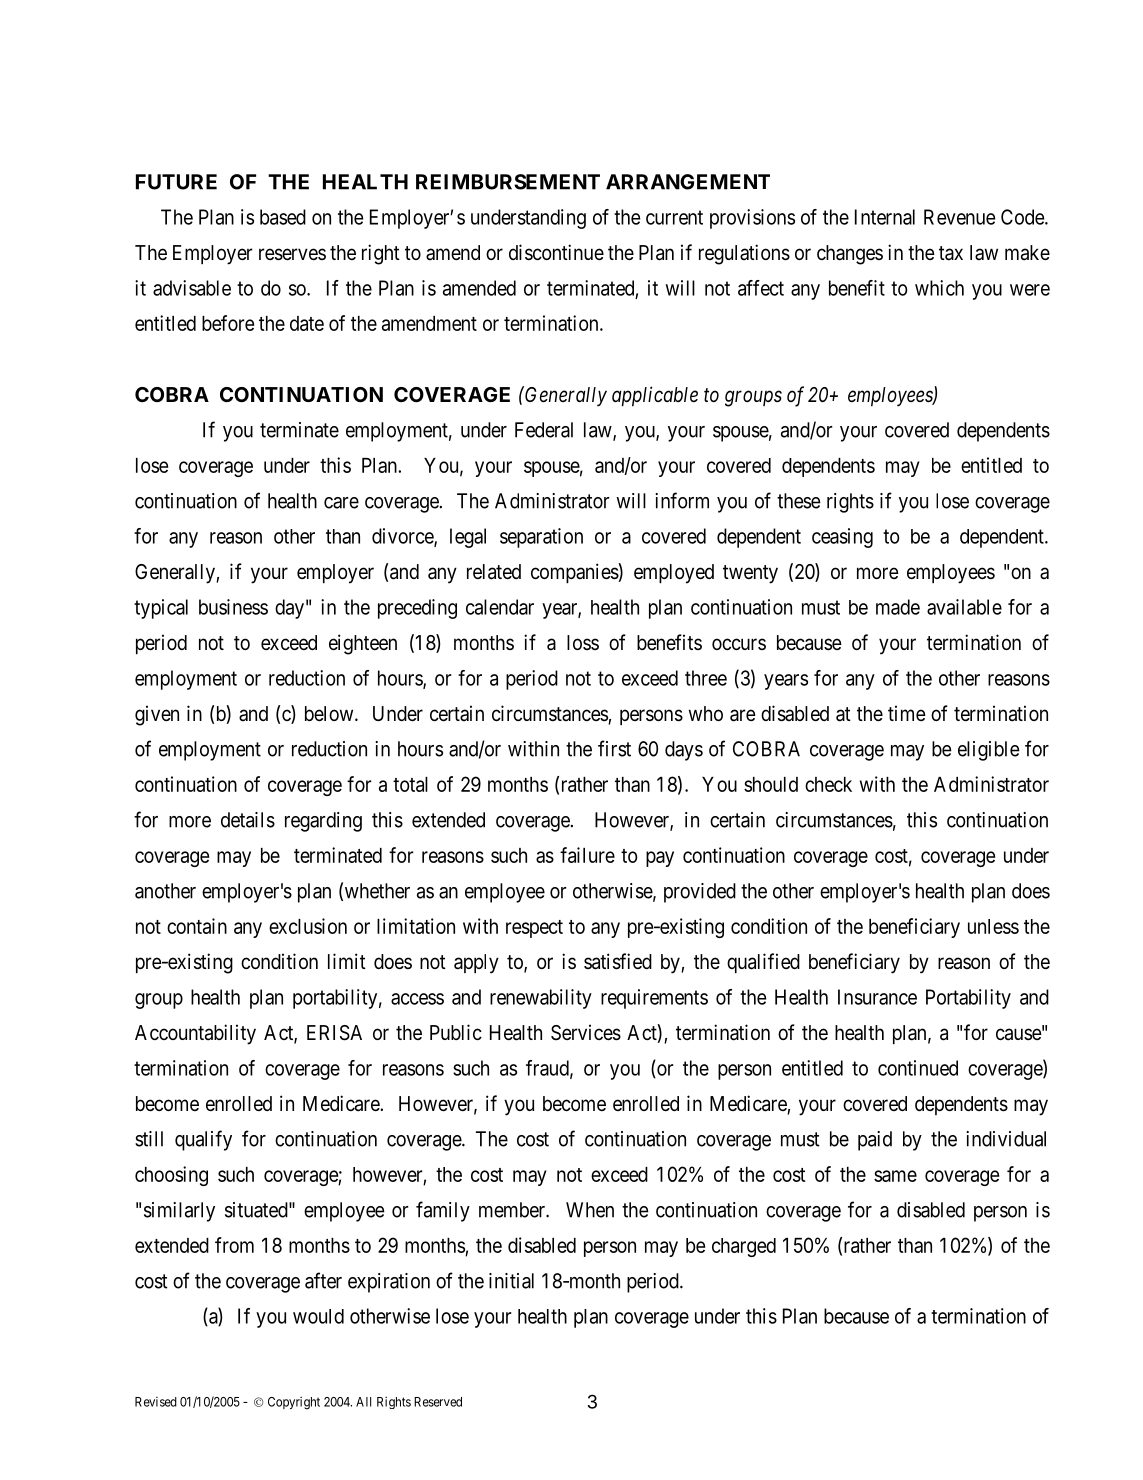 Image resolution: width=1143 pixels, height=1480 pixels. I want to click on before, so click(228, 323).
